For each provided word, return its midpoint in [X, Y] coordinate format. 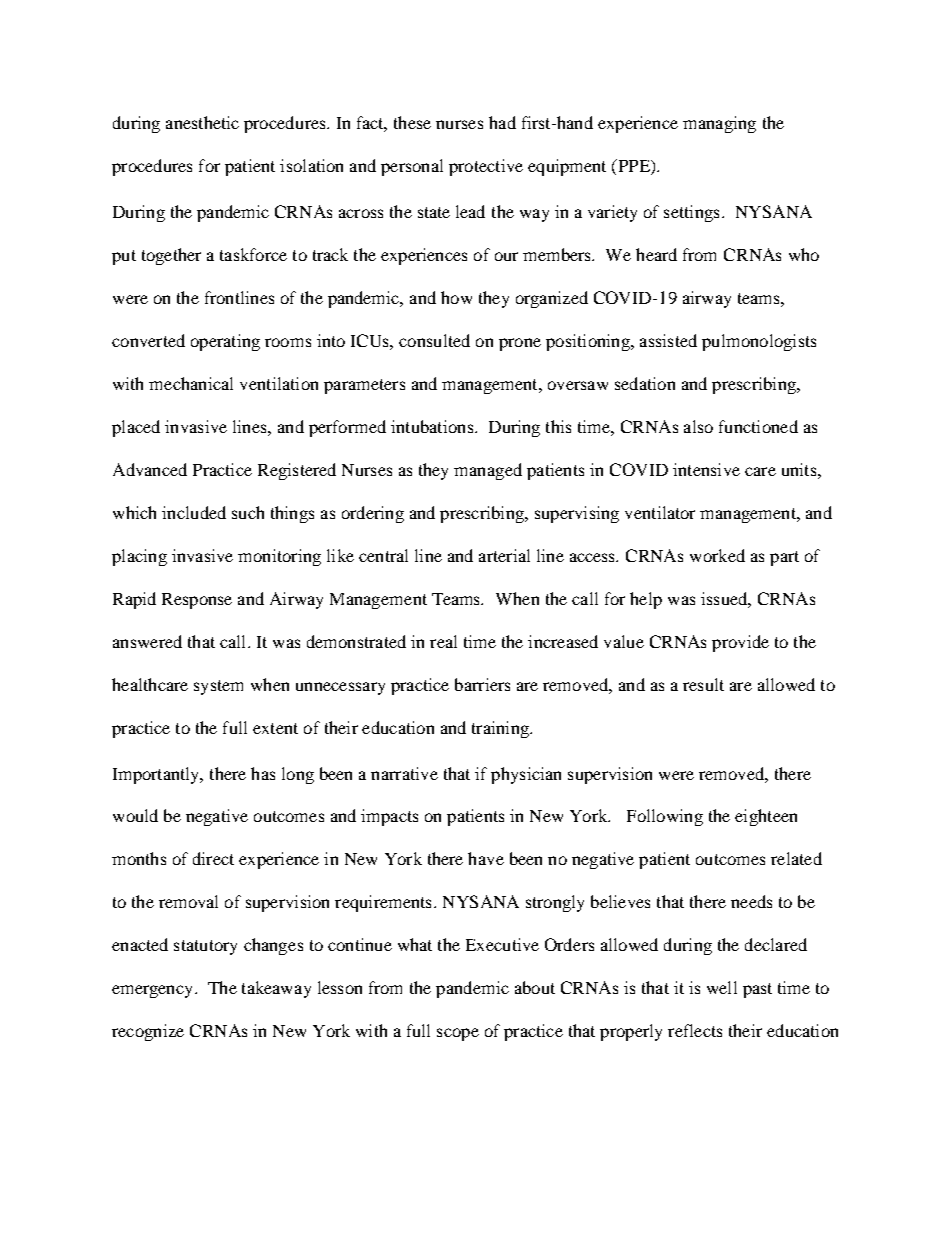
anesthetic [202, 122]
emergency [154, 991]
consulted [434, 340]
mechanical [191, 383]
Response [197, 601]
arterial [504, 555]
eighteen [766, 817]
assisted [668, 340]
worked [717, 555]
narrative [404, 773]
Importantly [157, 775]
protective [486, 167]
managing [719, 124]
